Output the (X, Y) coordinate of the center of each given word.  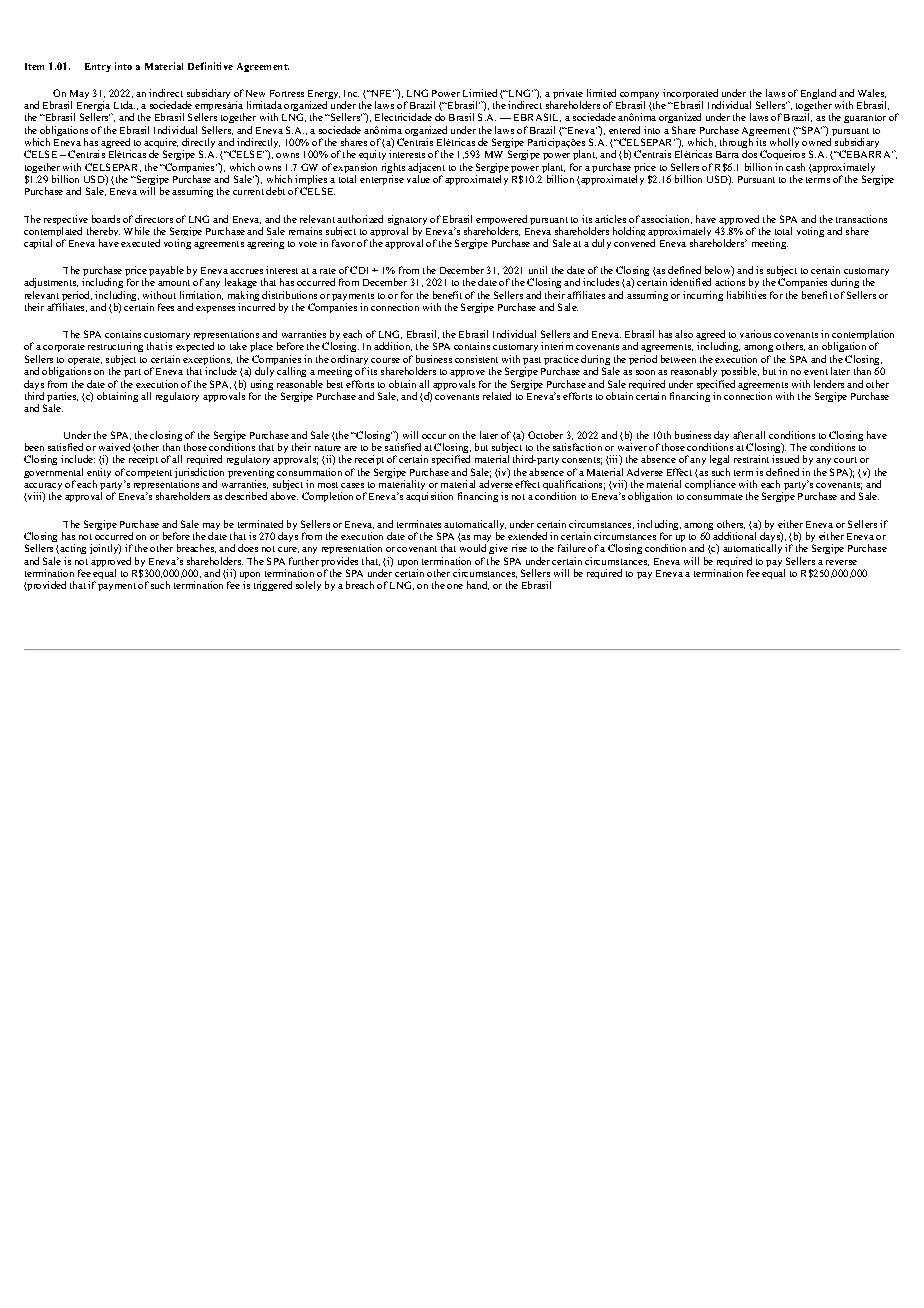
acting (72, 549)
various (755, 334)
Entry (98, 67)
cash (795, 167)
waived (114, 447)
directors (154, 219)
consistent (476, 359)
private (568, 94)
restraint (751, 459)
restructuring (115, 347)
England (818, 94)
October (545, 435)
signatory (407, 221)
